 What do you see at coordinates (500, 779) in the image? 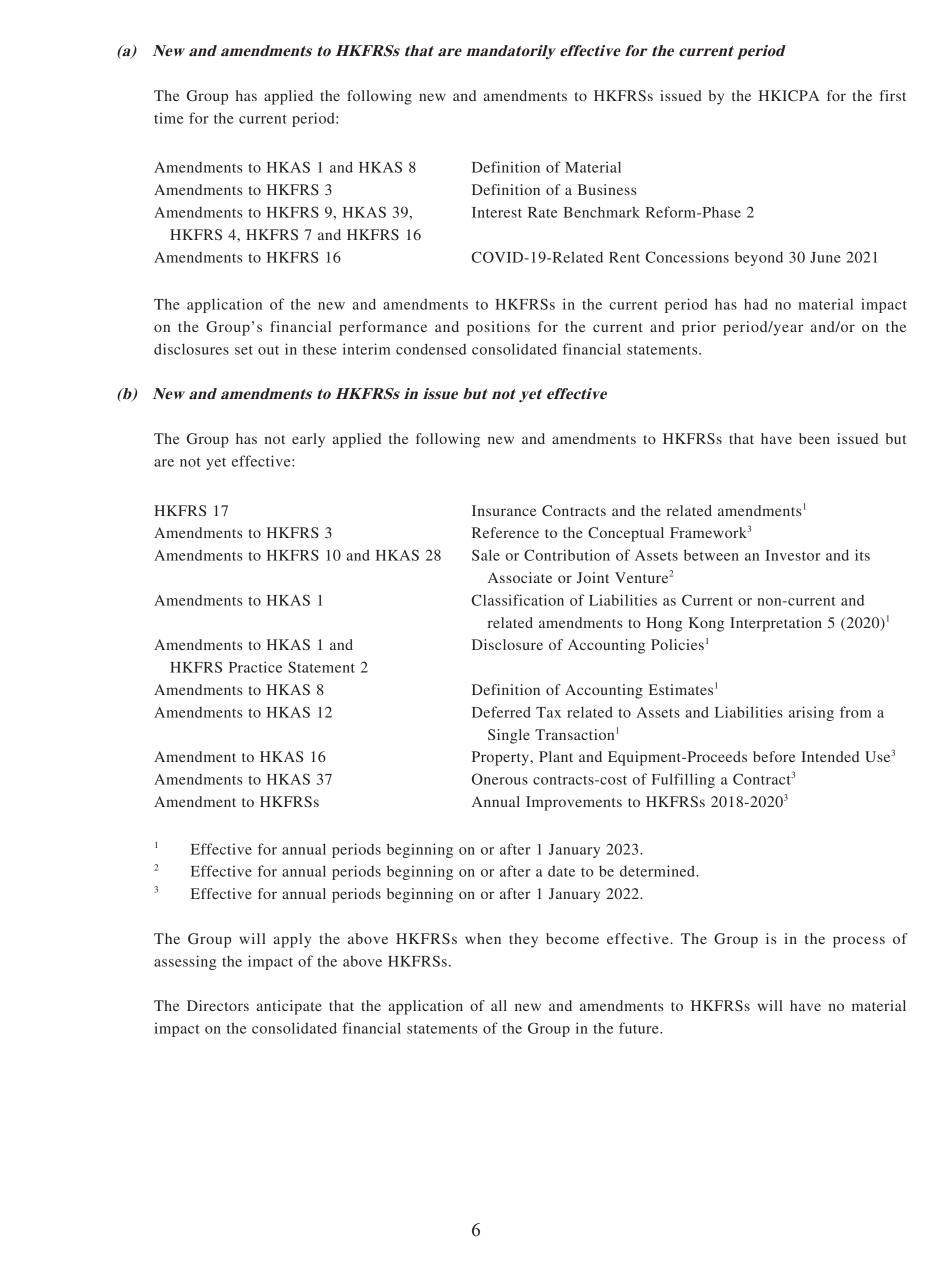
I see `Onerous` at bounding box center [500, 779].
